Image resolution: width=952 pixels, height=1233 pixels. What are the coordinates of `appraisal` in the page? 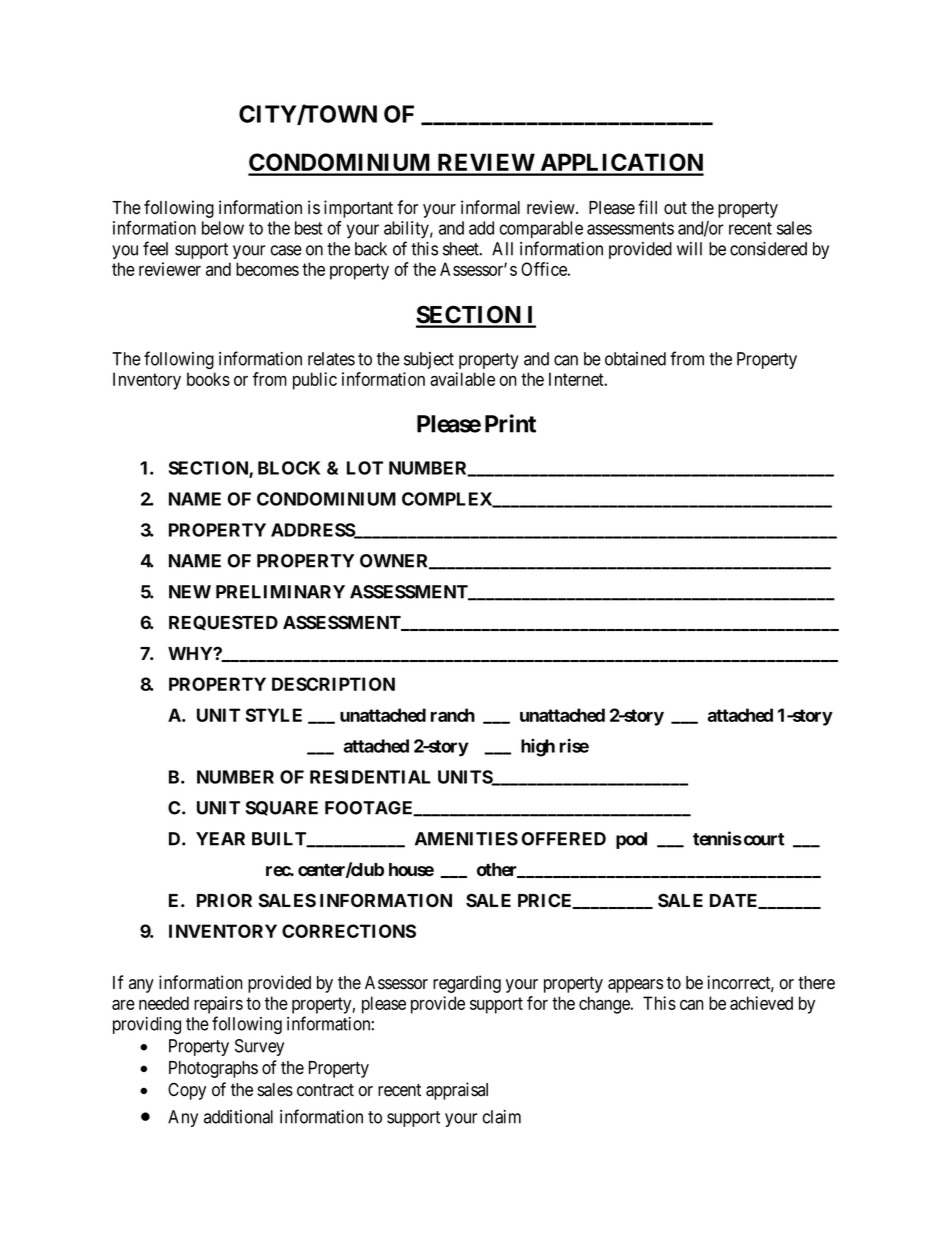 It's located at (457, 1091).
